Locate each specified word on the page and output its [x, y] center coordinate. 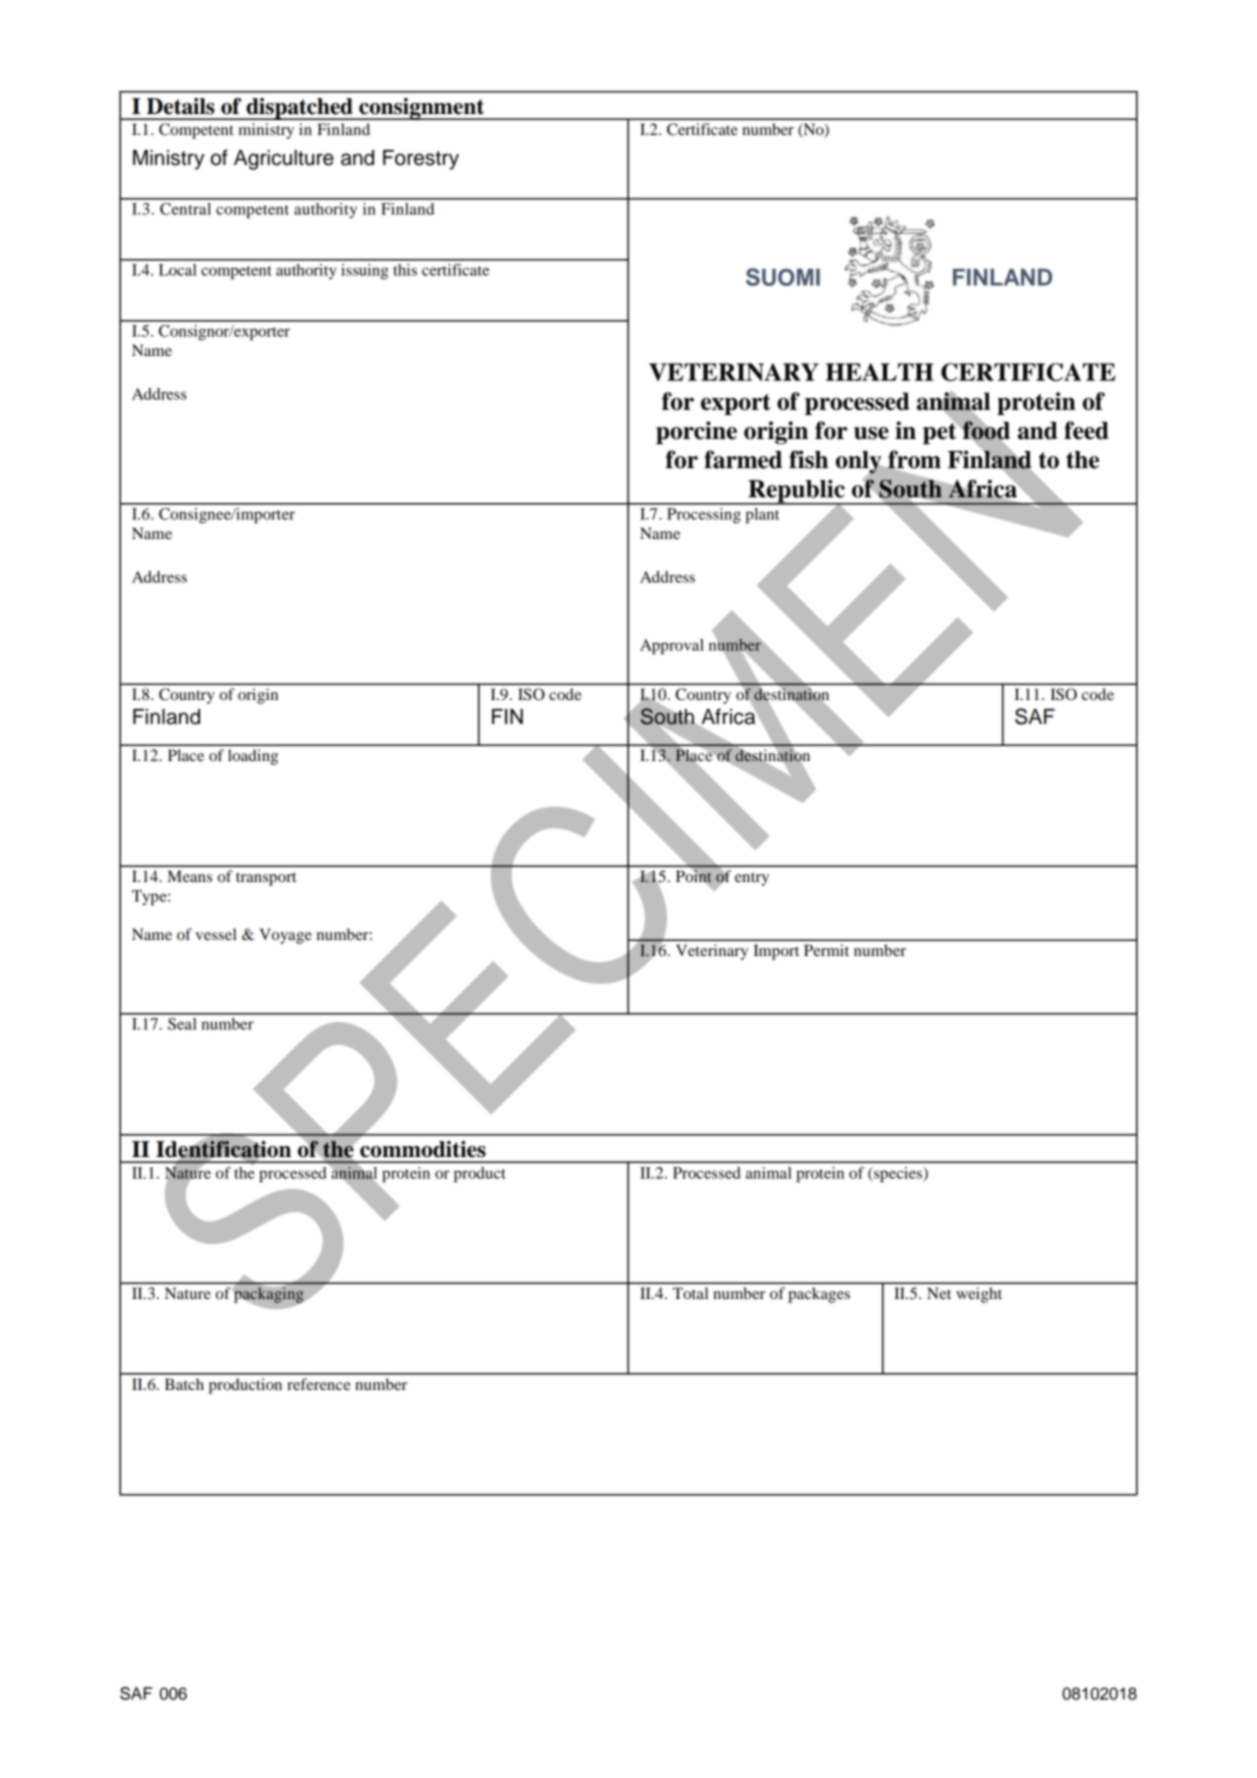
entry [752, 879]
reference [319, 1384]
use [871, 433]
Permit [826, 950]
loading [253, 757]
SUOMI [783, 277]
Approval [672, 647]
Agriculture [284, 160]
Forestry [421, 160]
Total [690, 1293]
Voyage [285, 936]
